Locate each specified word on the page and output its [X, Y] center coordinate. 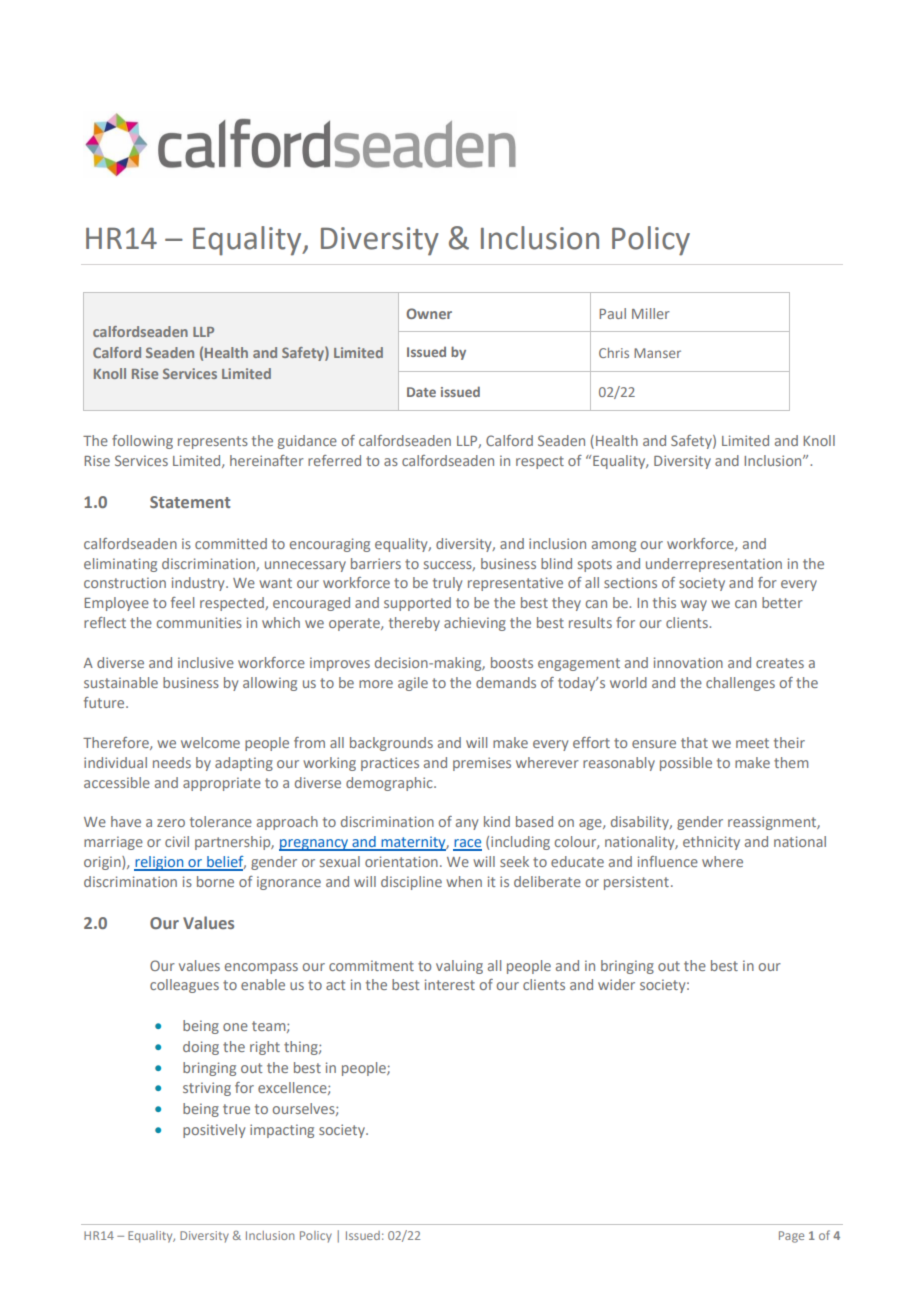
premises [482, 764]
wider [616, 984]
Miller [651, 313]
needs [172, 762]
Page [791, 1237]
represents [213, 442]
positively [214, 1131]
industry [199, 584]
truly [447, 584]
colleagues [184, 986]
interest [450, 984]
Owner [429, 313]
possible [686, 764]
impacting [282, 1131]
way [694, 605]
